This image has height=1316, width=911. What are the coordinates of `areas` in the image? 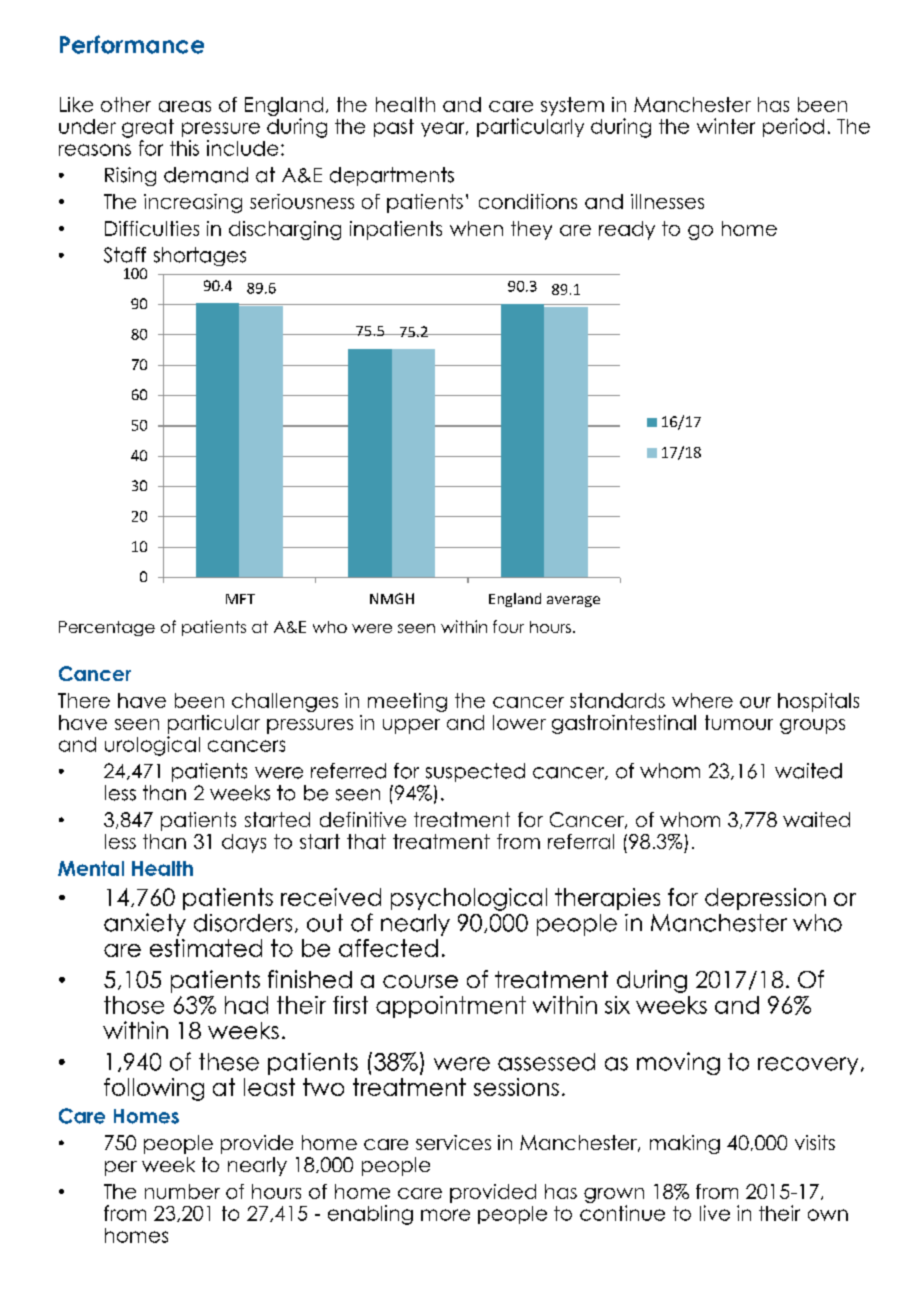 It's located at (185, 106).
